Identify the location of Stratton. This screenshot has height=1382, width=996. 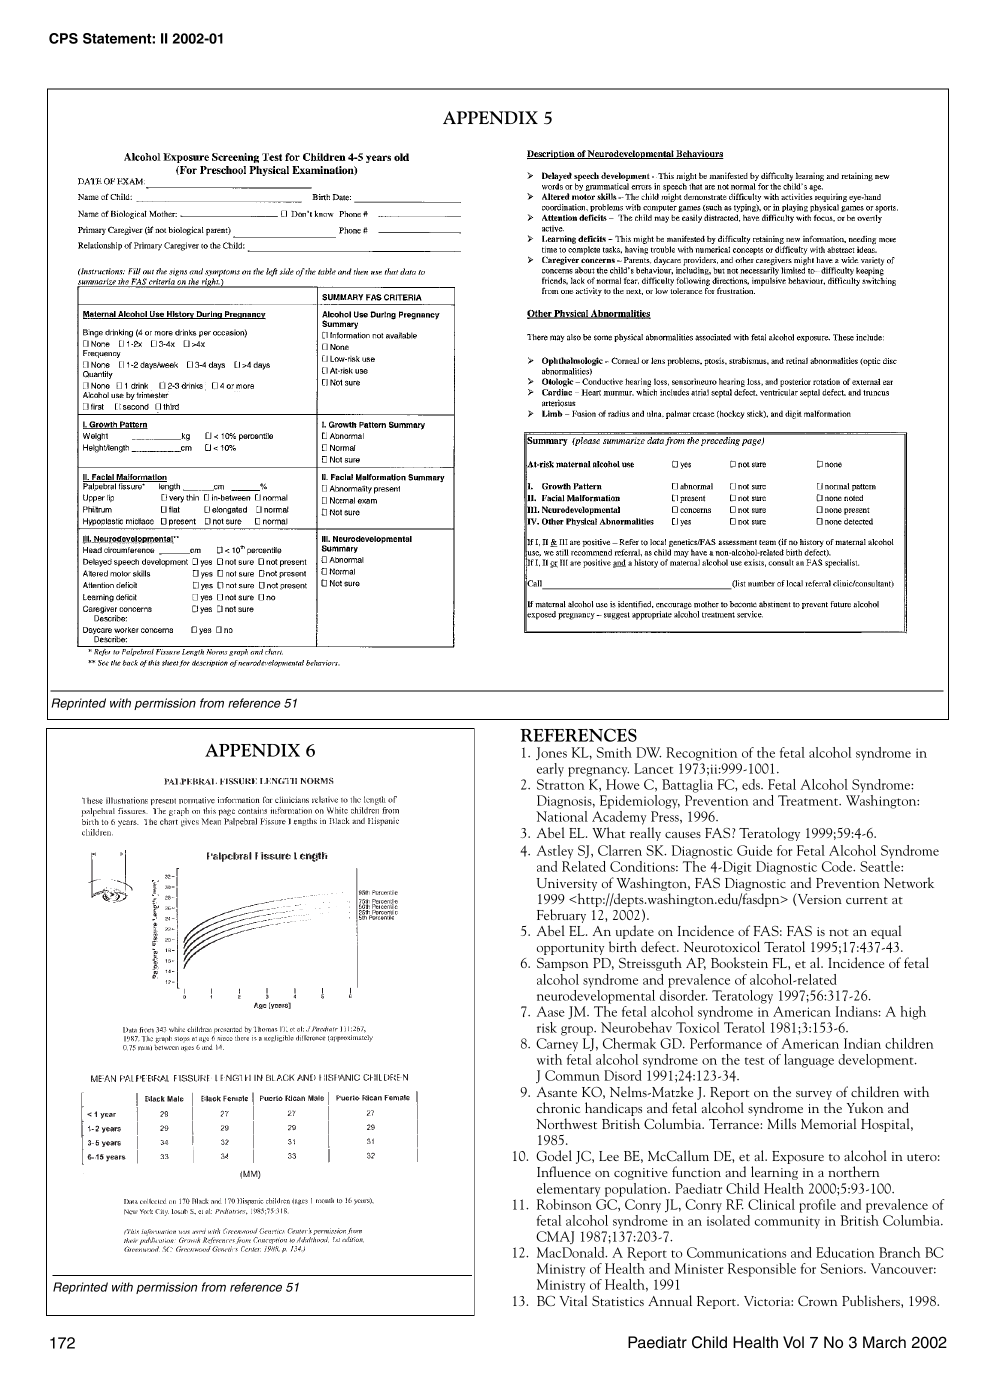
(561, 784).
